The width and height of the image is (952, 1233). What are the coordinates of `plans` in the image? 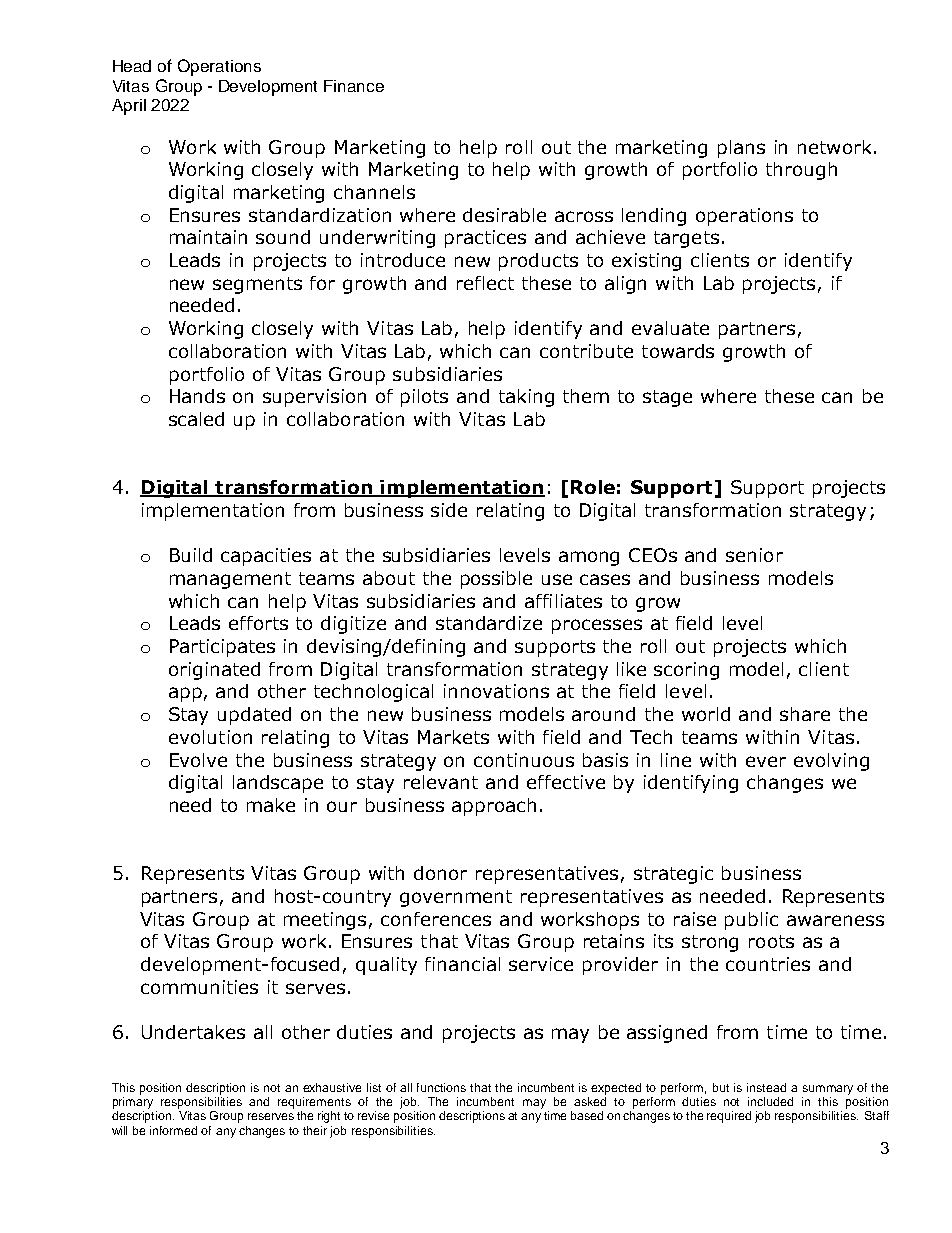 It's located at (741, 149).
